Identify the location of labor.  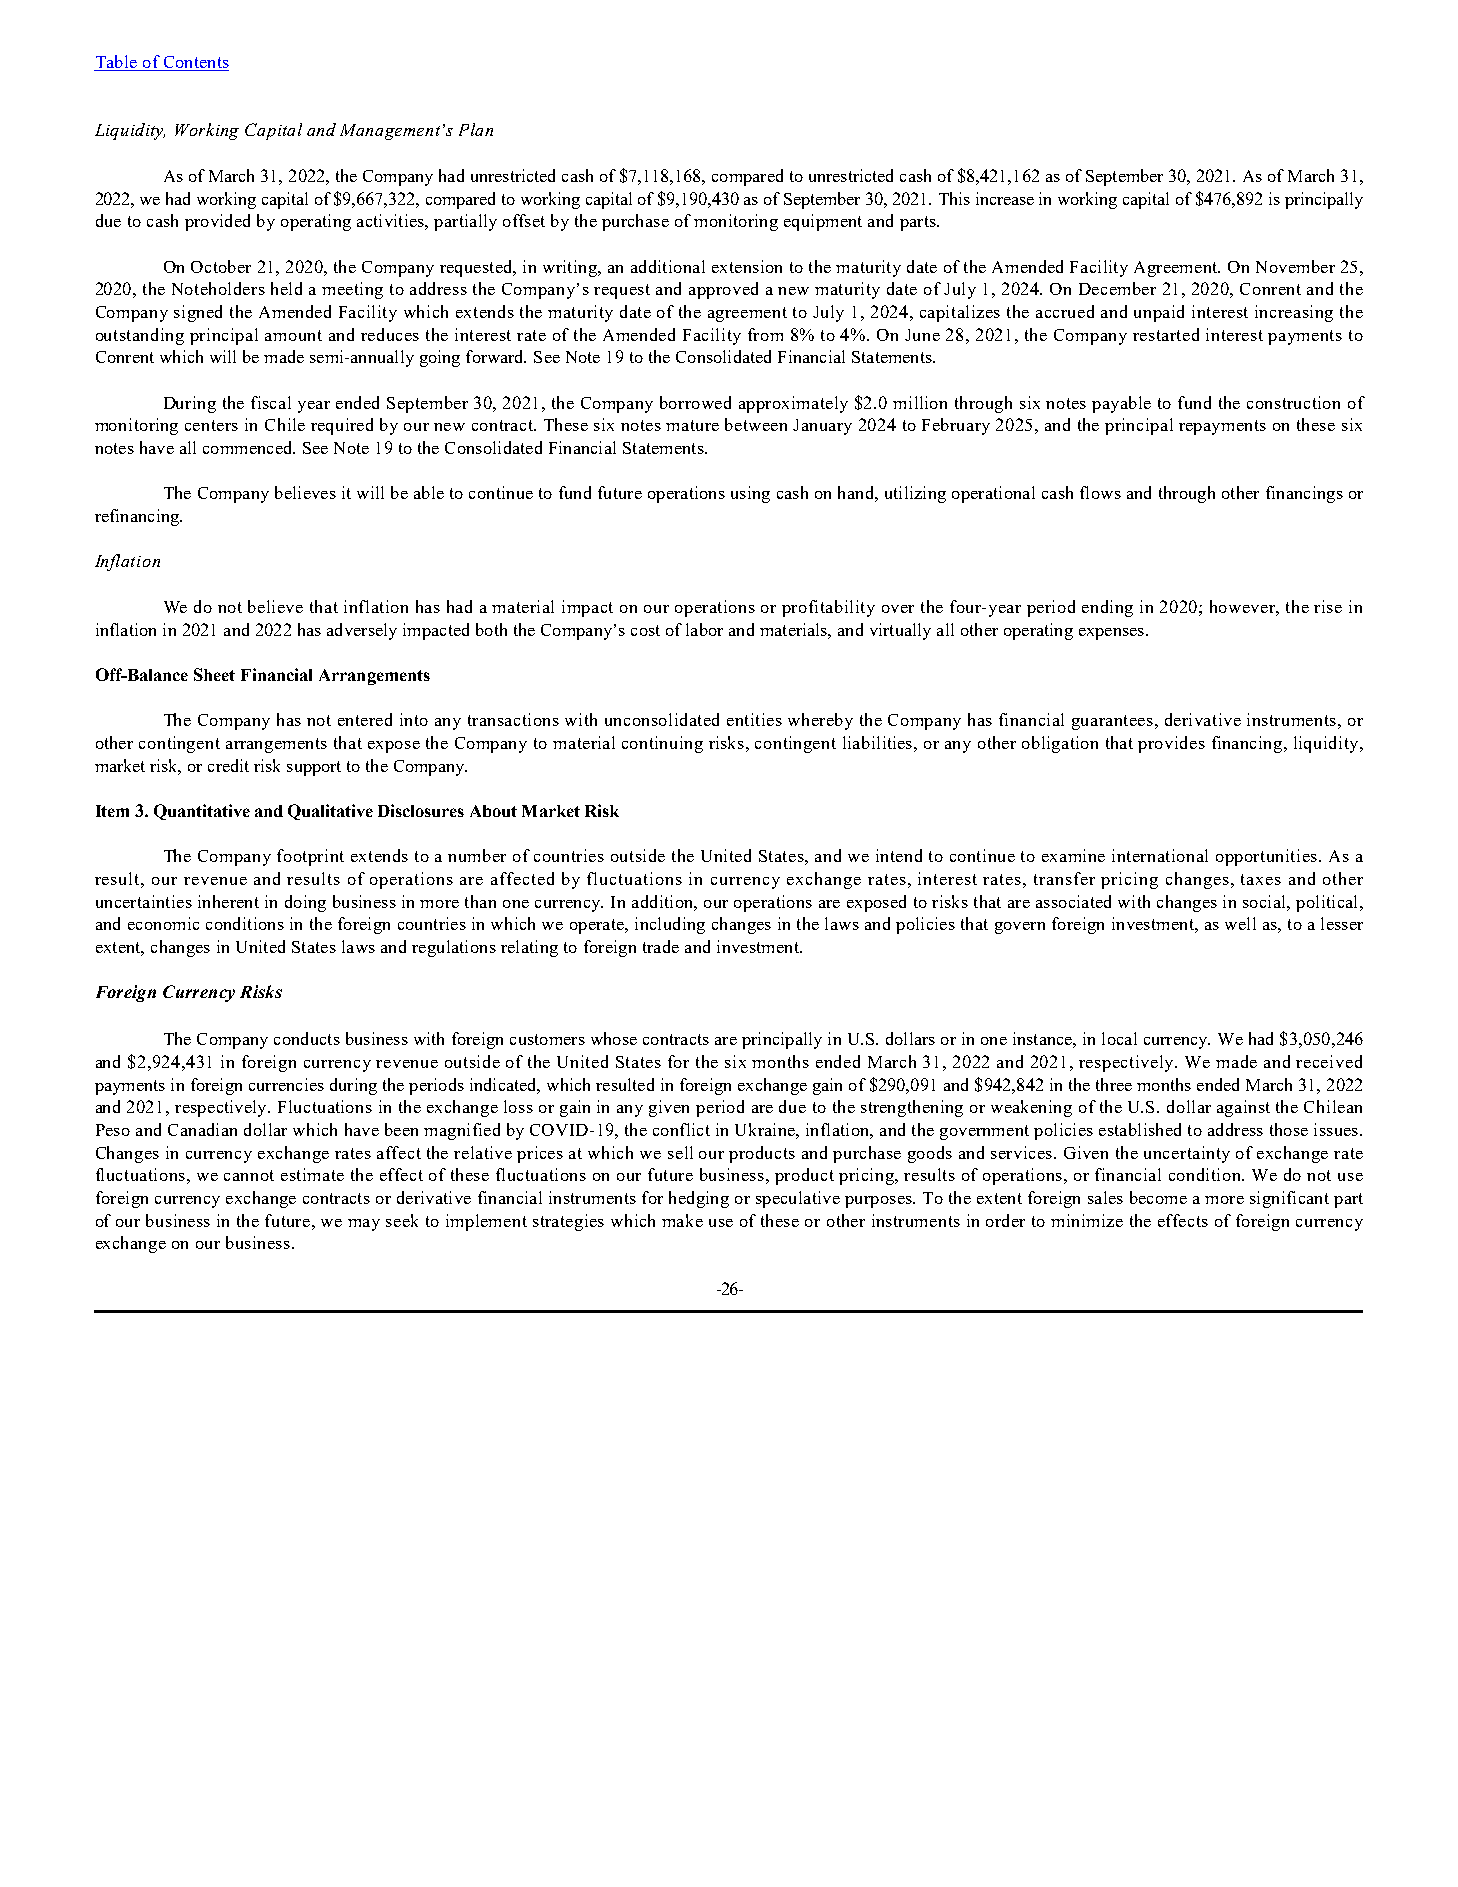
(704, 629).
